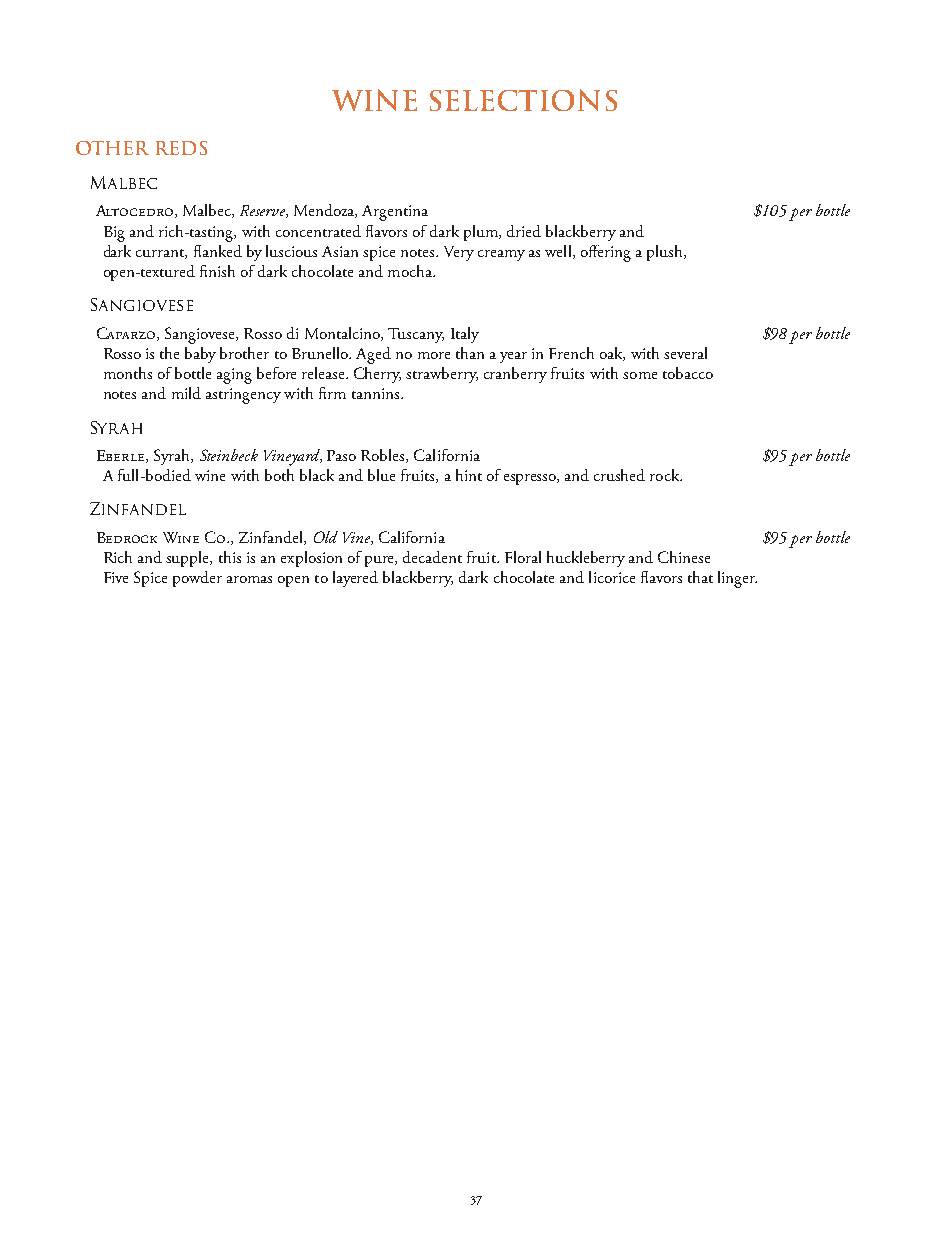 The width and height of the document is (952, 1233). What do you see at coordinates (416, 335) in the document?
I see `Tuscany` at bounding box center [416, 335].
